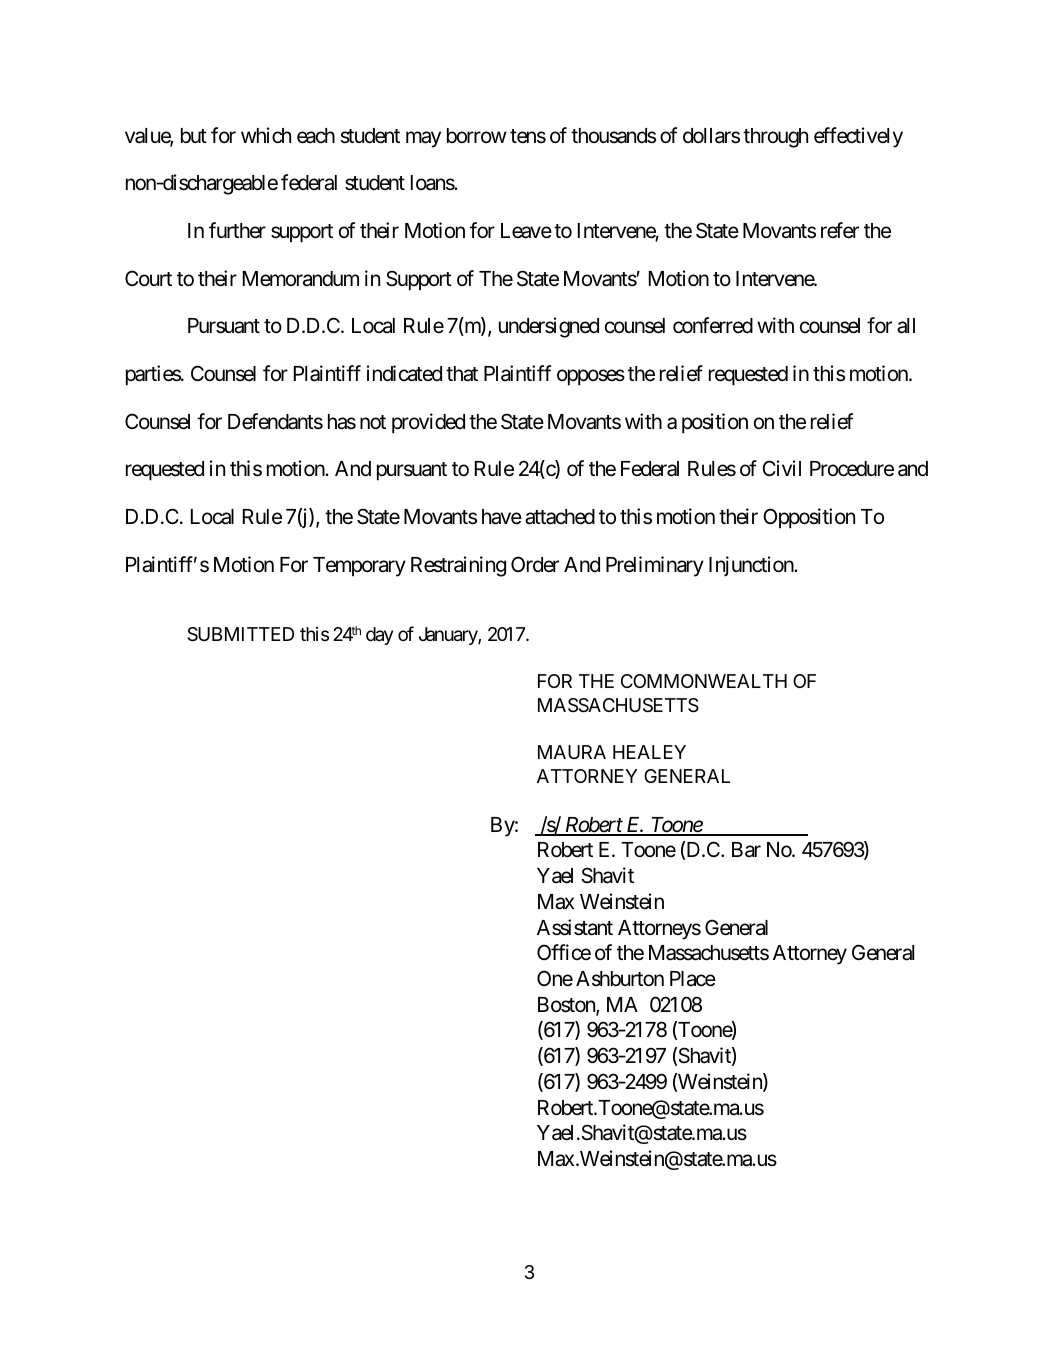  I want to click on Memorandum, so click(301, 279).
